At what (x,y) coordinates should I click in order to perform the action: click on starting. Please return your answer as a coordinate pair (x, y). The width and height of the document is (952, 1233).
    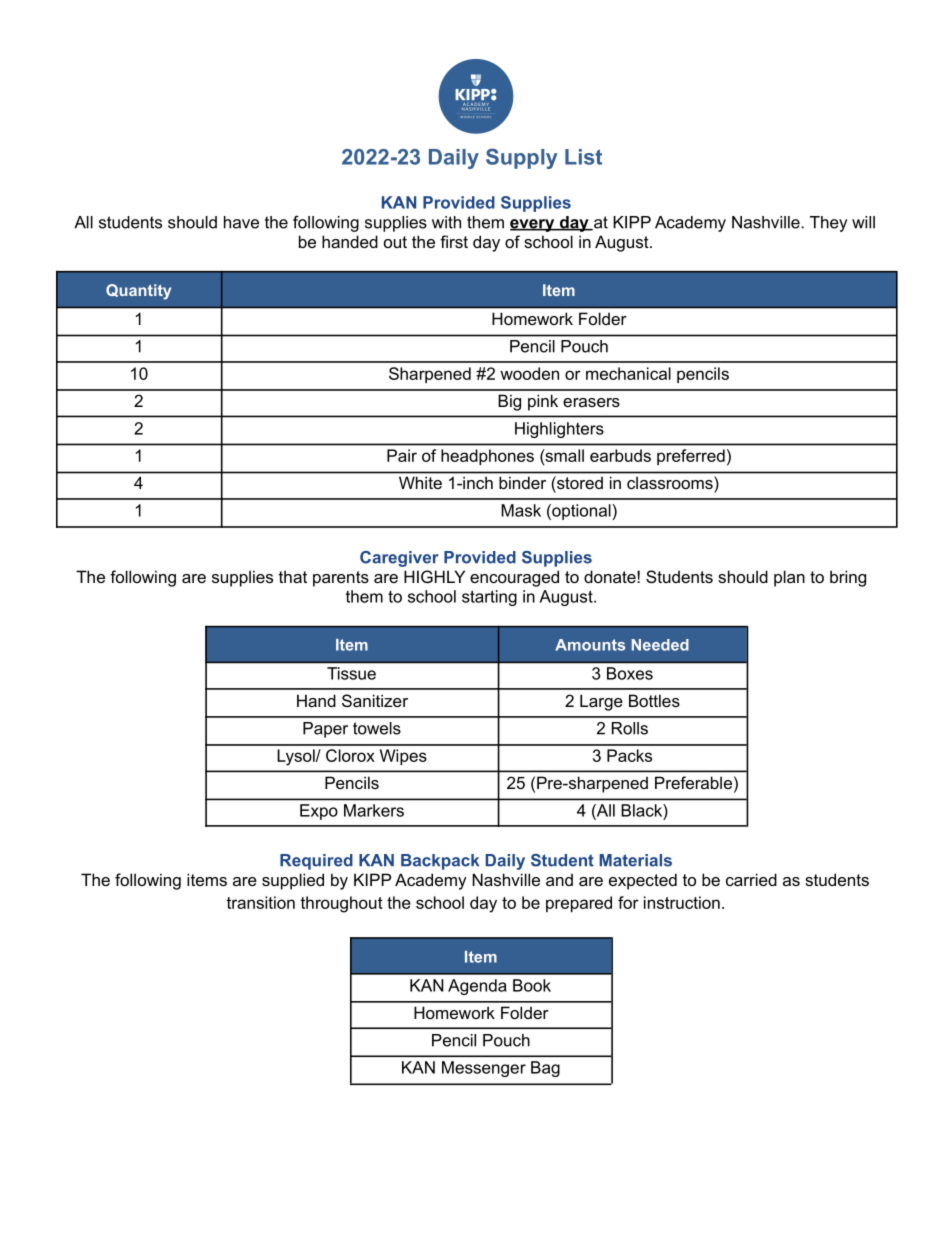
    Looking at the image, I should click on (489, 598).
